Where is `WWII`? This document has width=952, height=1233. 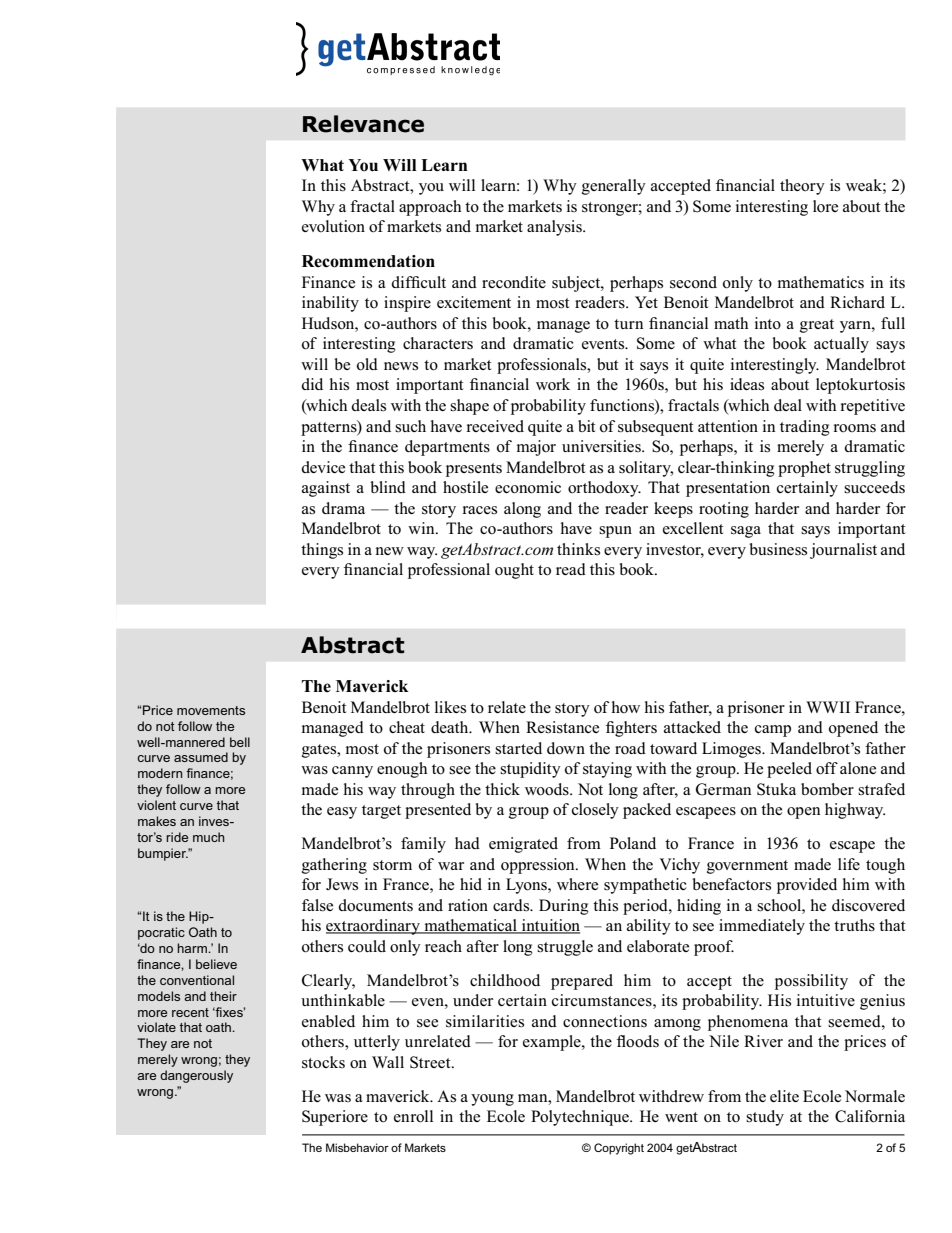 WWII is located at coordinates (828, 707).
